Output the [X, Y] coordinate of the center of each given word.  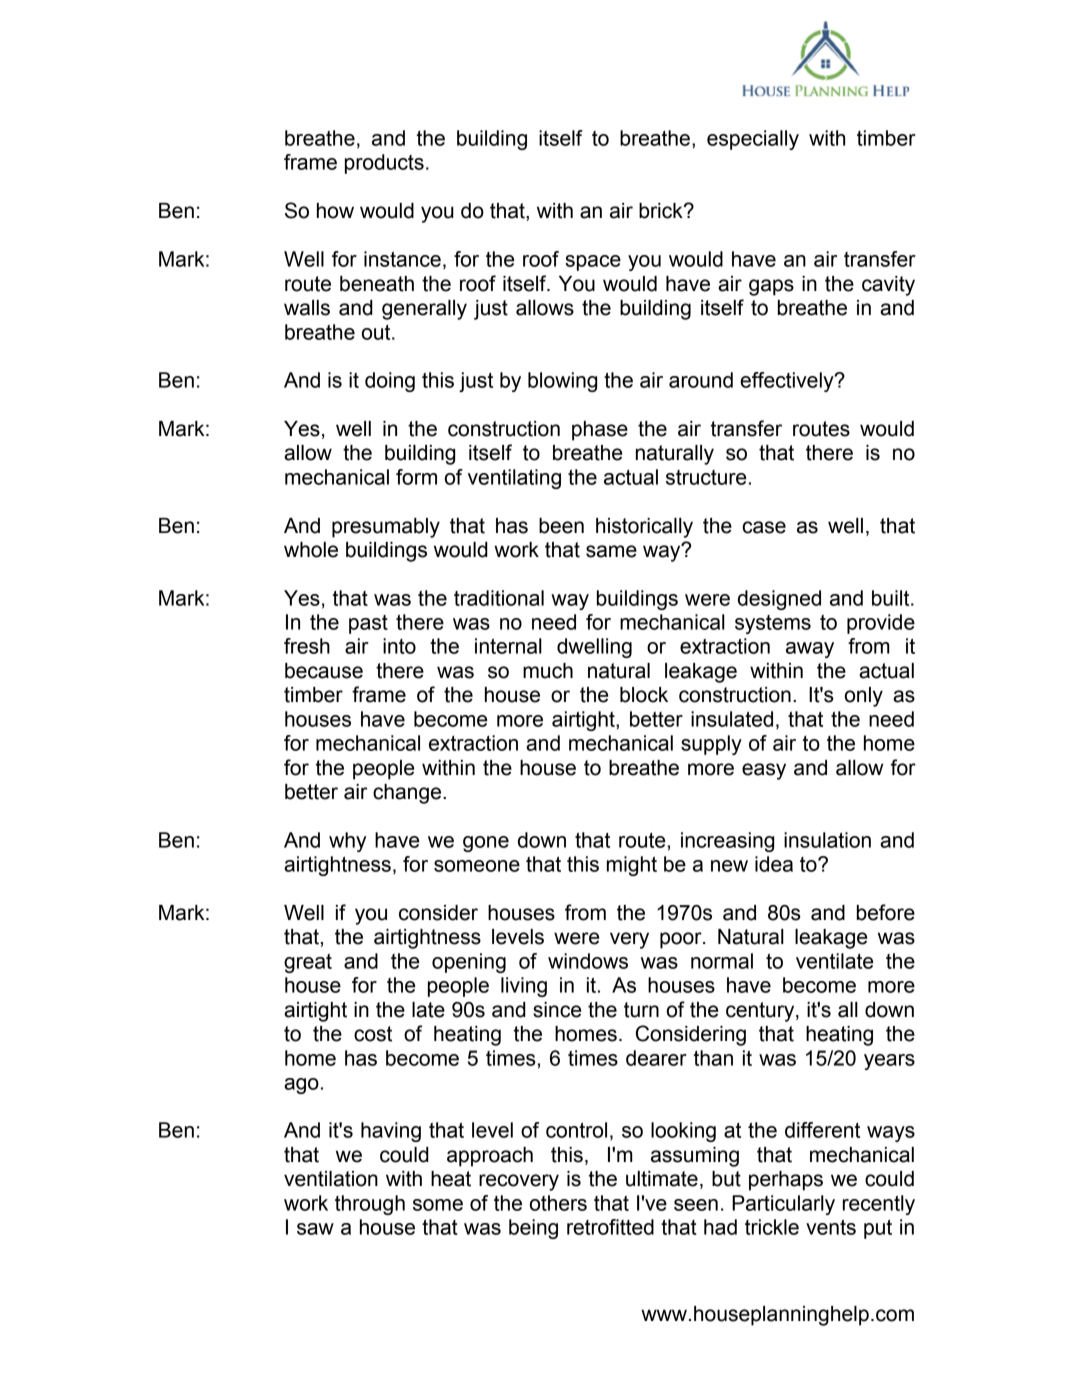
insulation [827, 840]
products [384, 164]
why [347, 842]
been [561, 526]
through [370, 1205]
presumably [386, 528]
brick [662, 211]
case [764, 527]
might [632, 866]
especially [753, 140]
